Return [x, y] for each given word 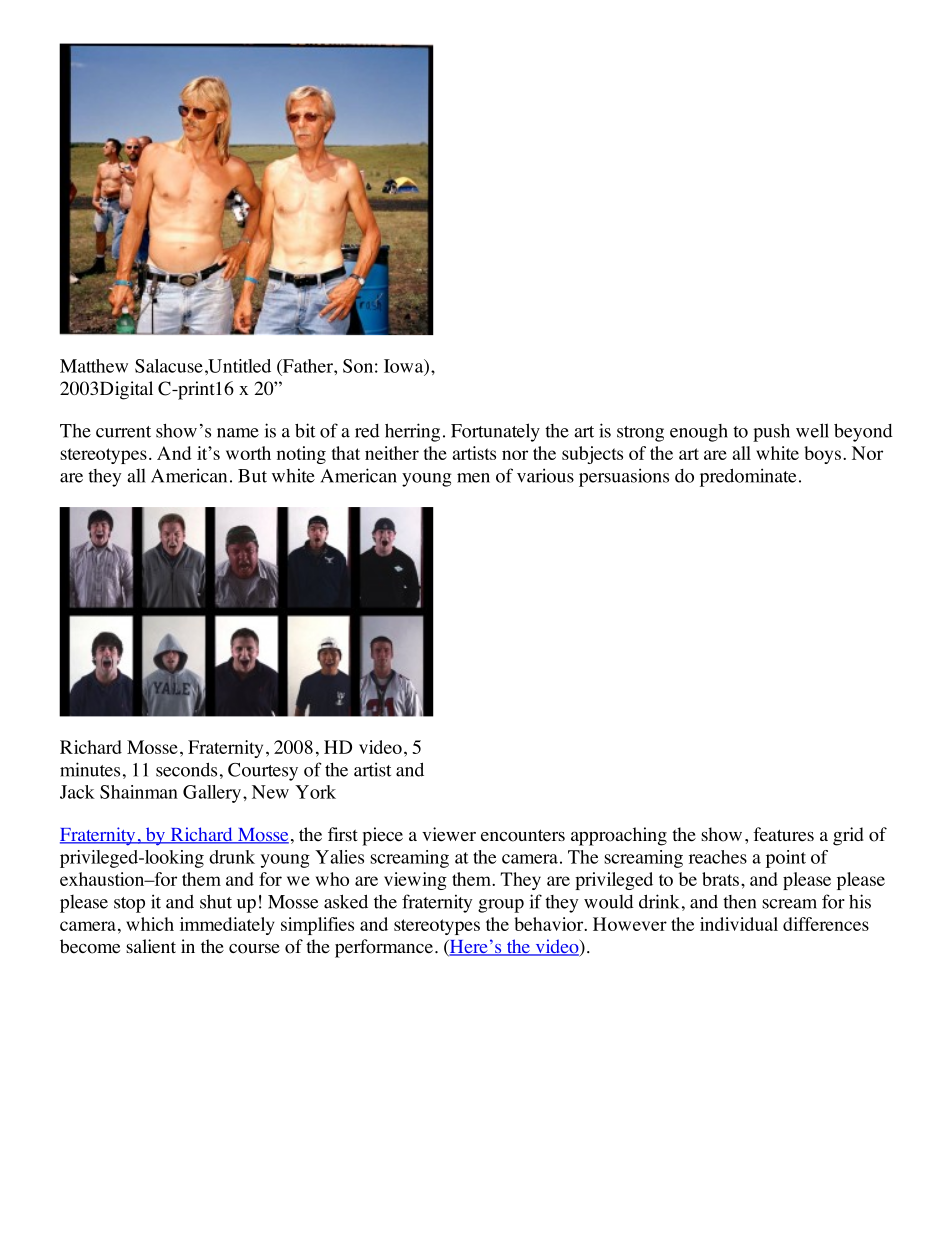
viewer [449, 834]
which [150, 924]
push [771, 433]
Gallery [212, 794]
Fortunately [495, 432]
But [252, 476]
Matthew [94, 366]
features [783, 834]
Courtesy [263, 772]
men [473, 478]
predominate [748, 477]
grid [848, 836]
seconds [186, 769]
